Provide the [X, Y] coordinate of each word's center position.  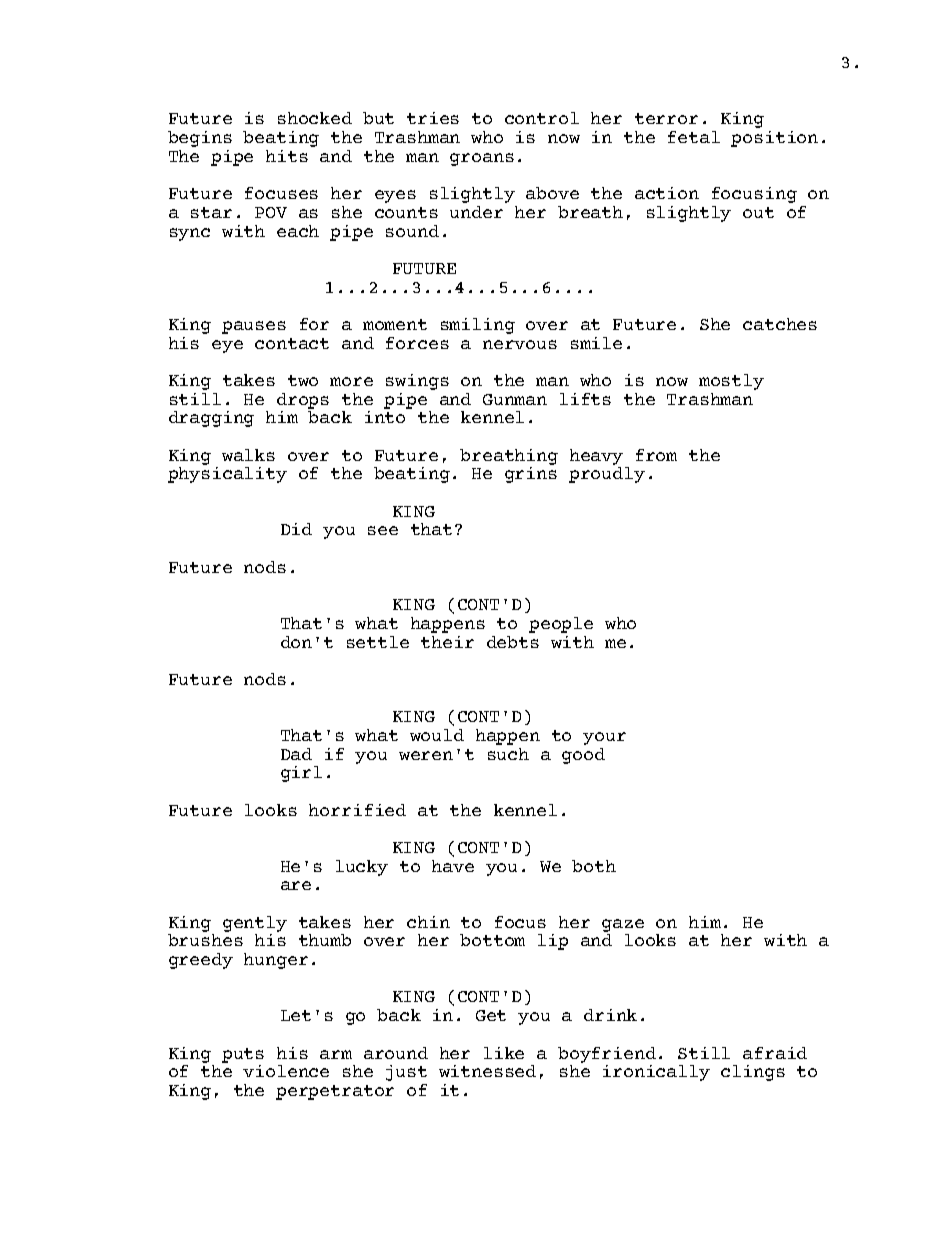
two [303, 380]
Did [296, 529]
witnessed [487, 1071]
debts [513, 642]
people [561, 625]
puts [243, 1055]
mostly [731, 382]
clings [753, 1073]
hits [287, 156]
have [453, 866]
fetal [694, 137]
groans [482, 159]
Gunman [515, 399]
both [594, 866]
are [296, 885]
